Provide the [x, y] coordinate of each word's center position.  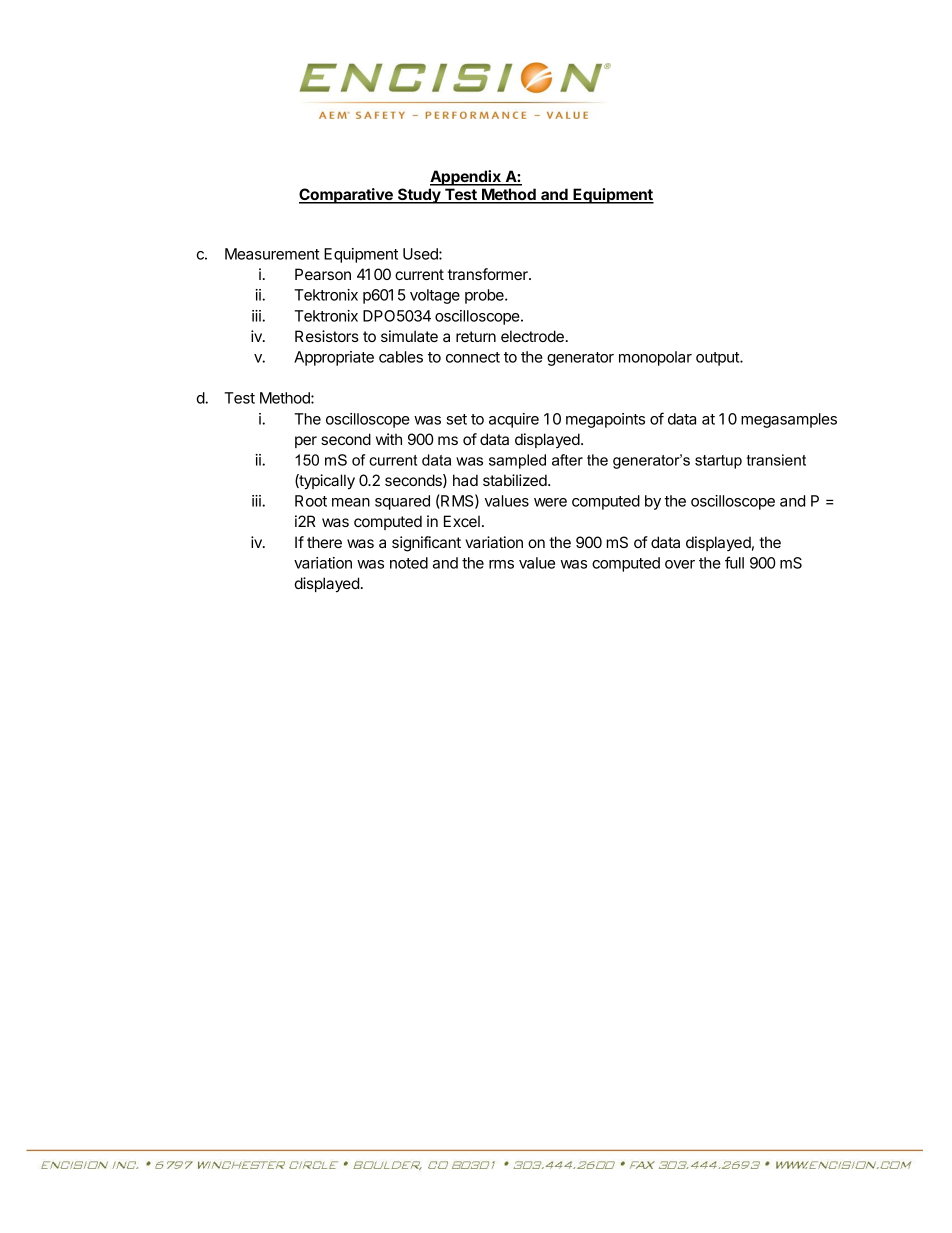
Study [419, 196]
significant [426, 544]
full [734, 562]
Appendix [466, 178]
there [324, 542]
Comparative [347, 196]
